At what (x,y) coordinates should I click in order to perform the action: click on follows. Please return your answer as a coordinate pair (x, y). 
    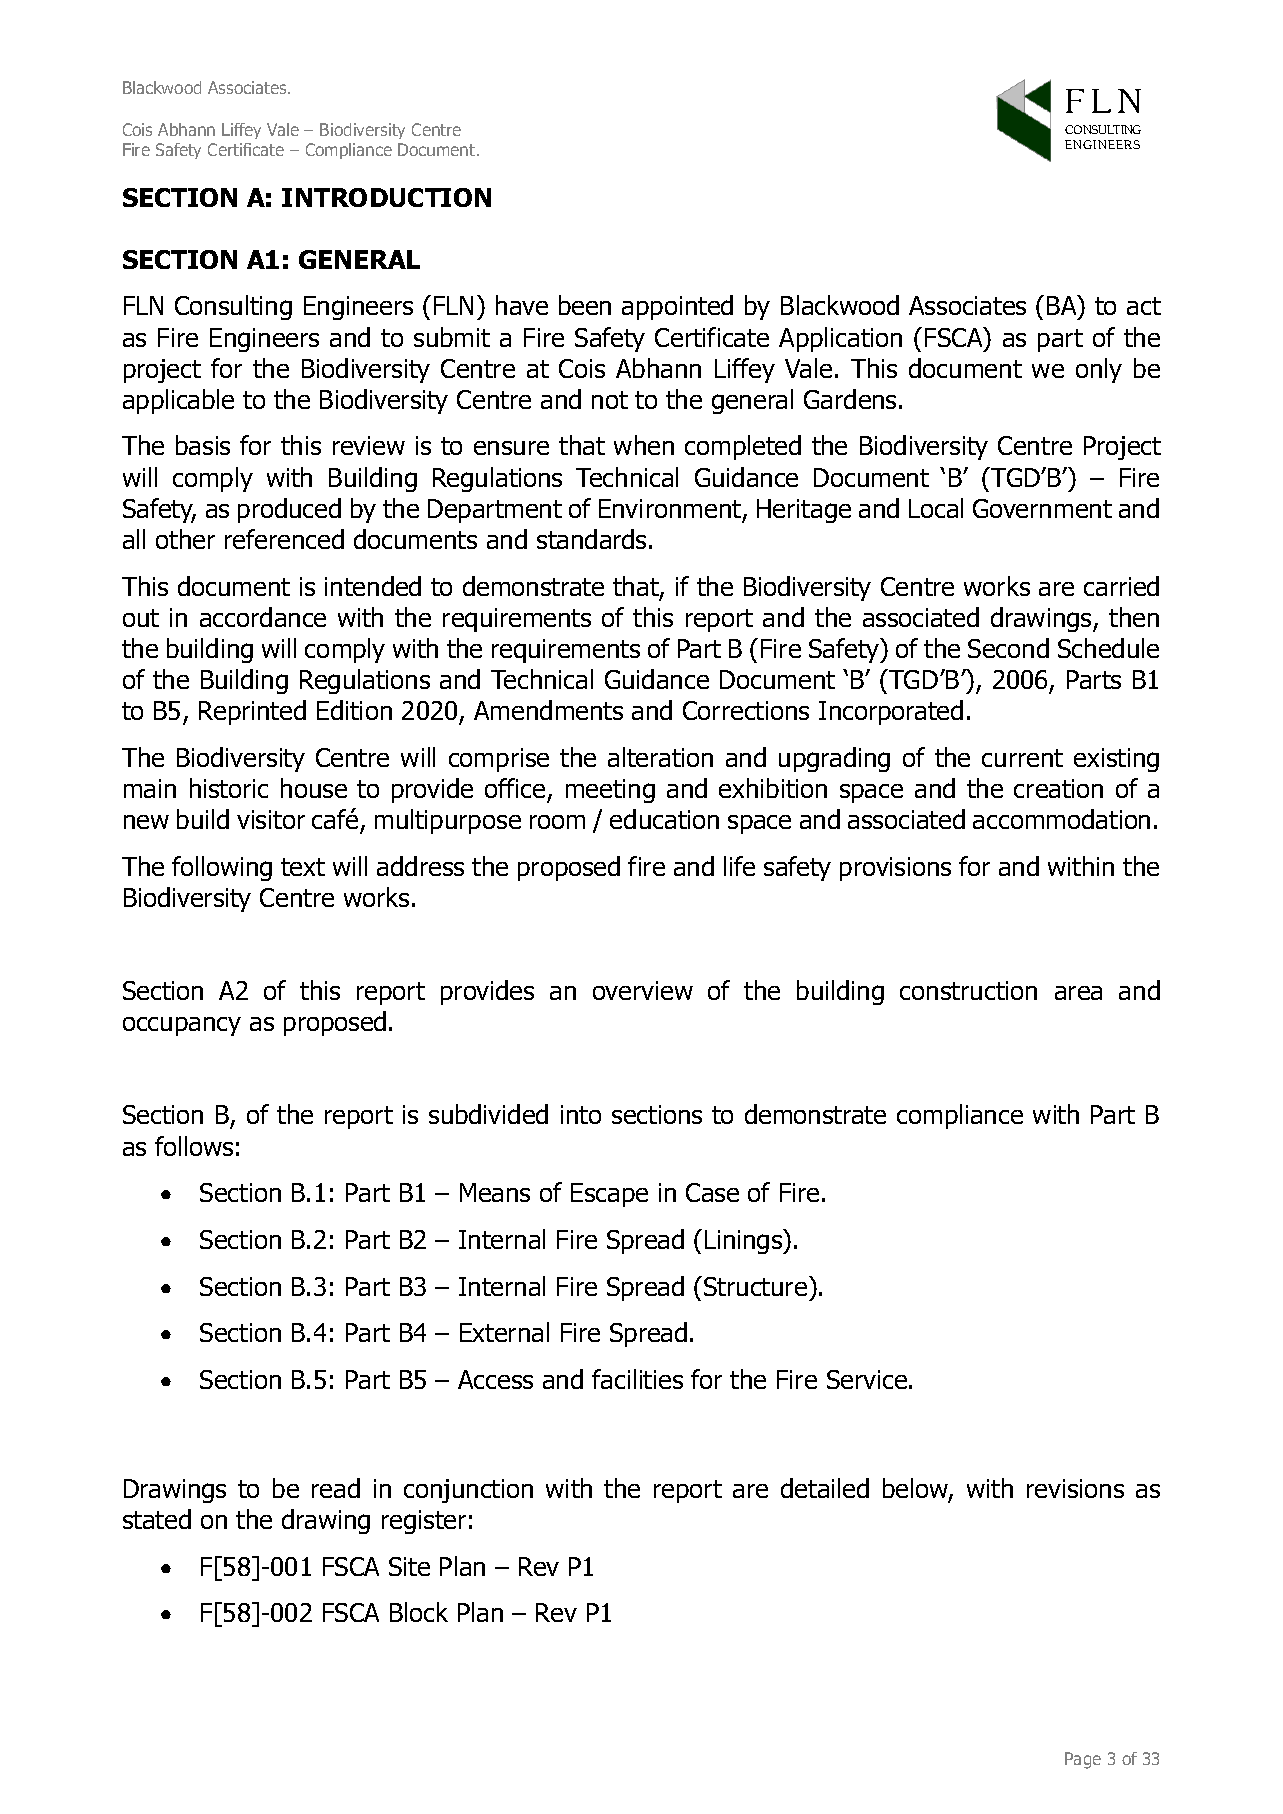
    Looking at the image, I should click on (194, 1146).
